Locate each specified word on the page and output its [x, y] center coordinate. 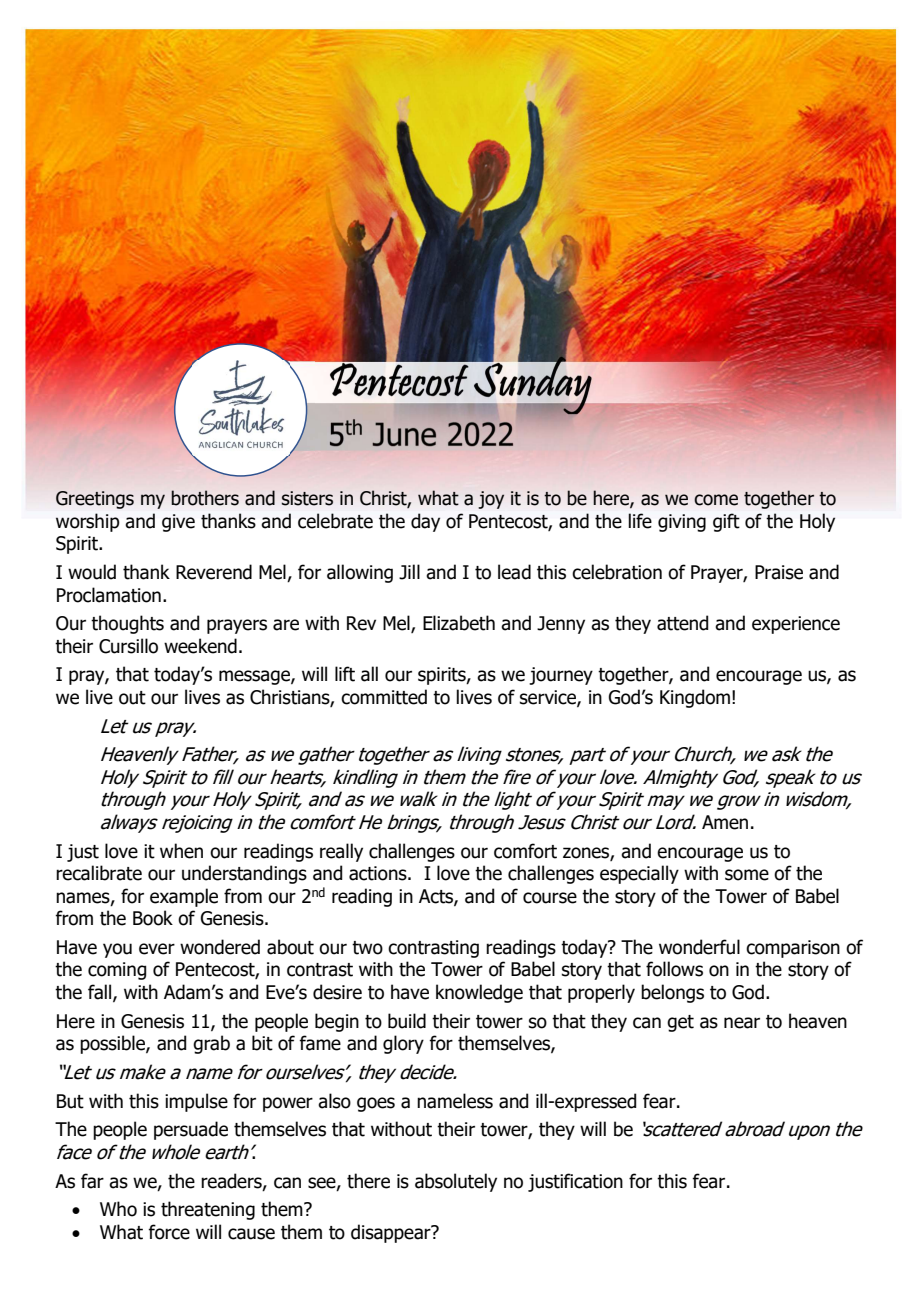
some [747, 875]
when [181, 851]
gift [726, 522]
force [169, 1232]
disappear [392, 1233]
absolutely [456, 1182]
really [341, 852]
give [178, 523]
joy [491, 500]
